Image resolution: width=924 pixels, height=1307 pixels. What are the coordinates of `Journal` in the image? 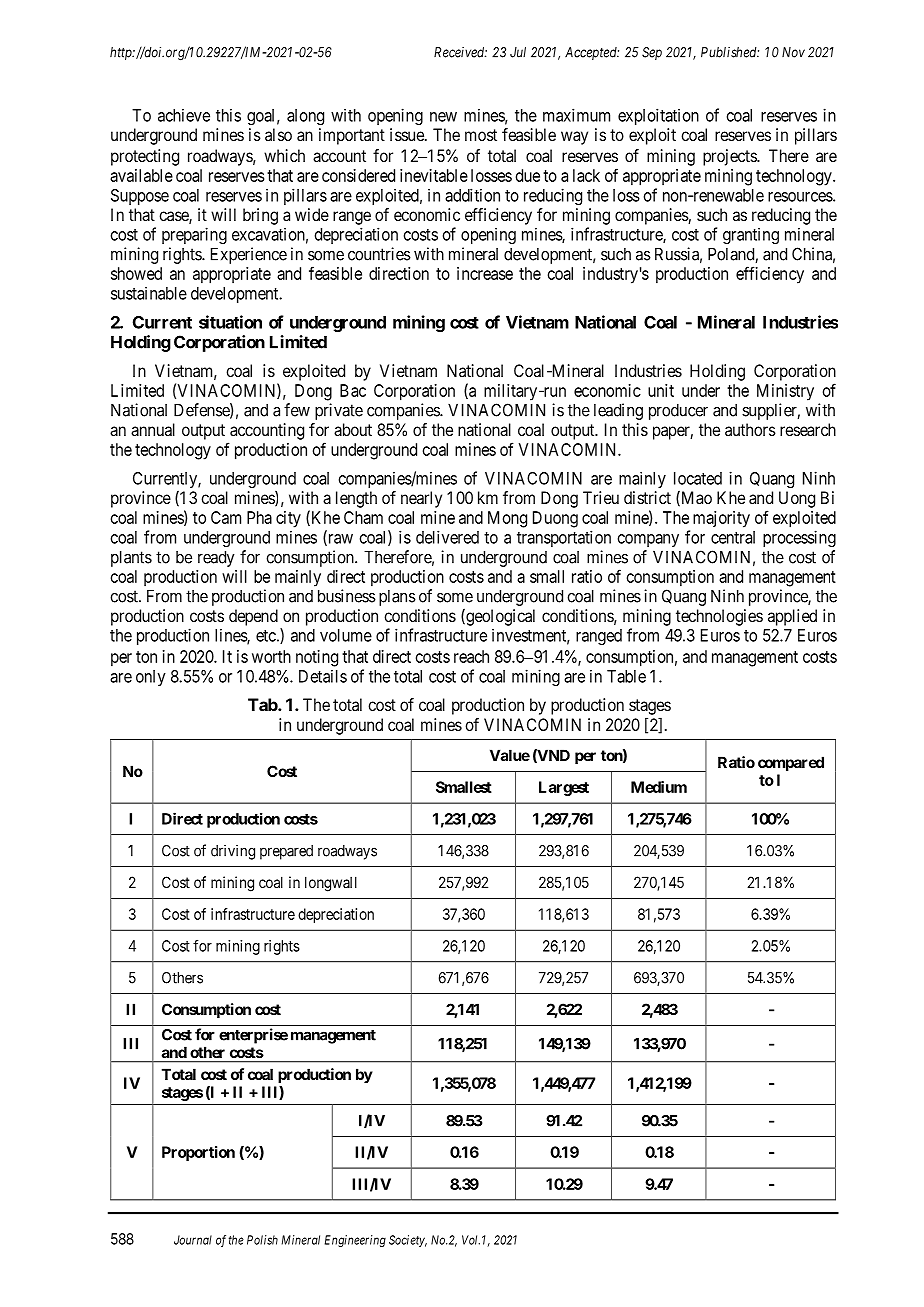 It's located at (193, 1240).
